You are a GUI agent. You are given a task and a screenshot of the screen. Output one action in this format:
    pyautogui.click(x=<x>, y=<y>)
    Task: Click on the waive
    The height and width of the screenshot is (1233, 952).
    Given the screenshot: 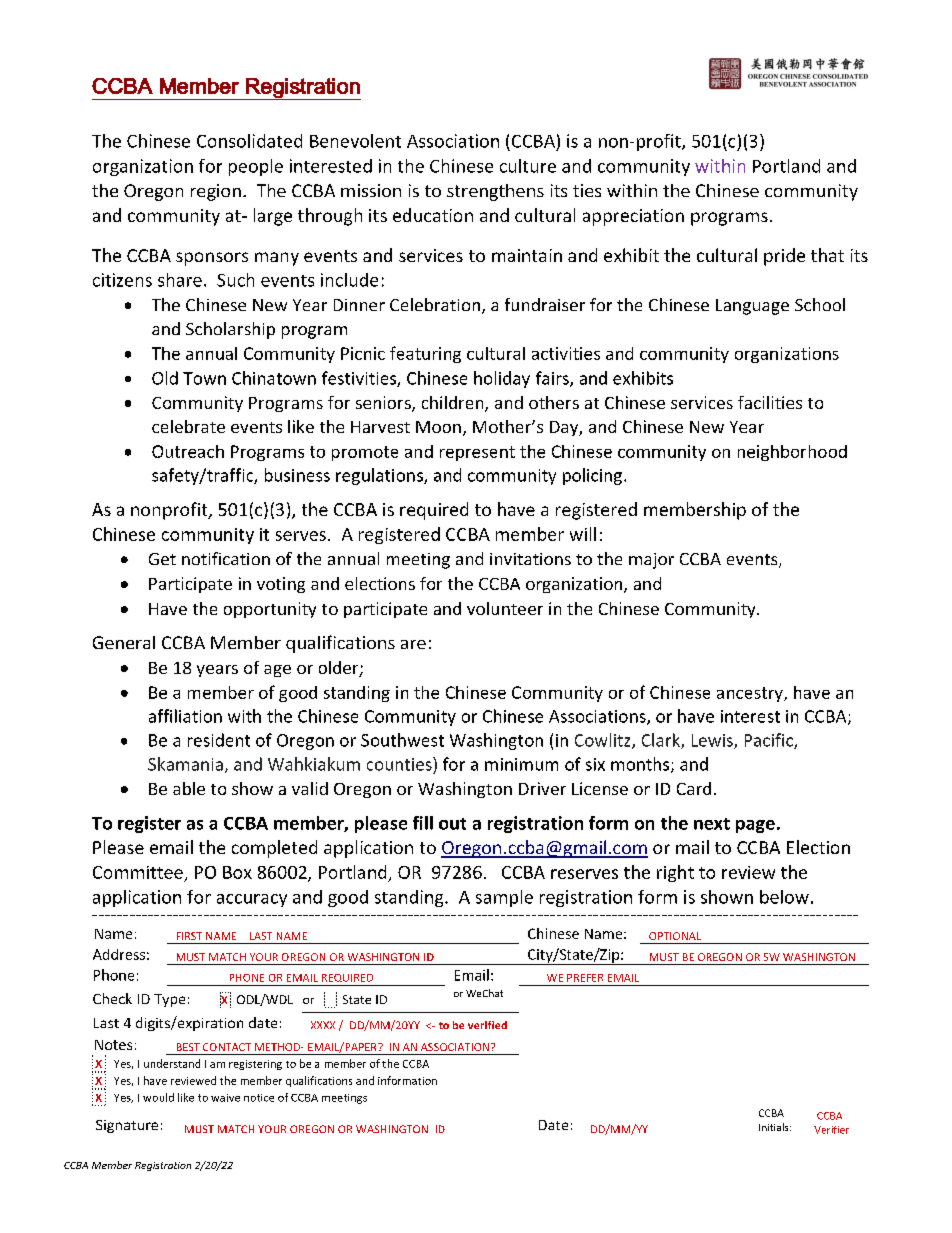 What is the action you would take?
    pyautogui.click(x=225, y=1098)
